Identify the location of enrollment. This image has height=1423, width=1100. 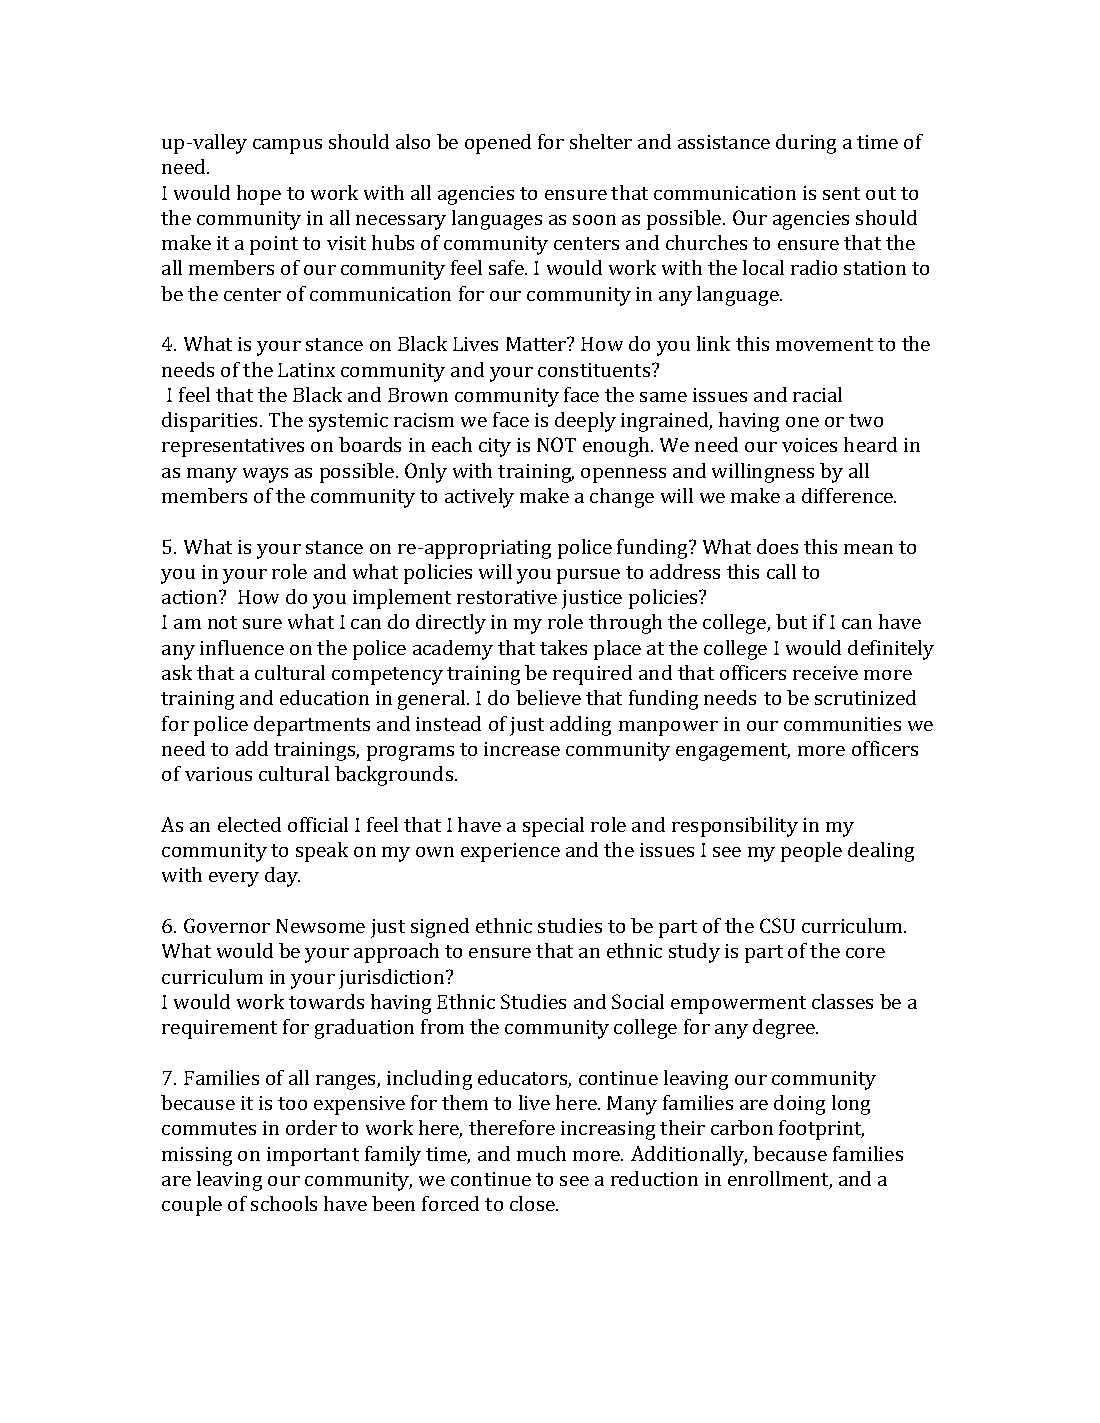
(780, 1180).
